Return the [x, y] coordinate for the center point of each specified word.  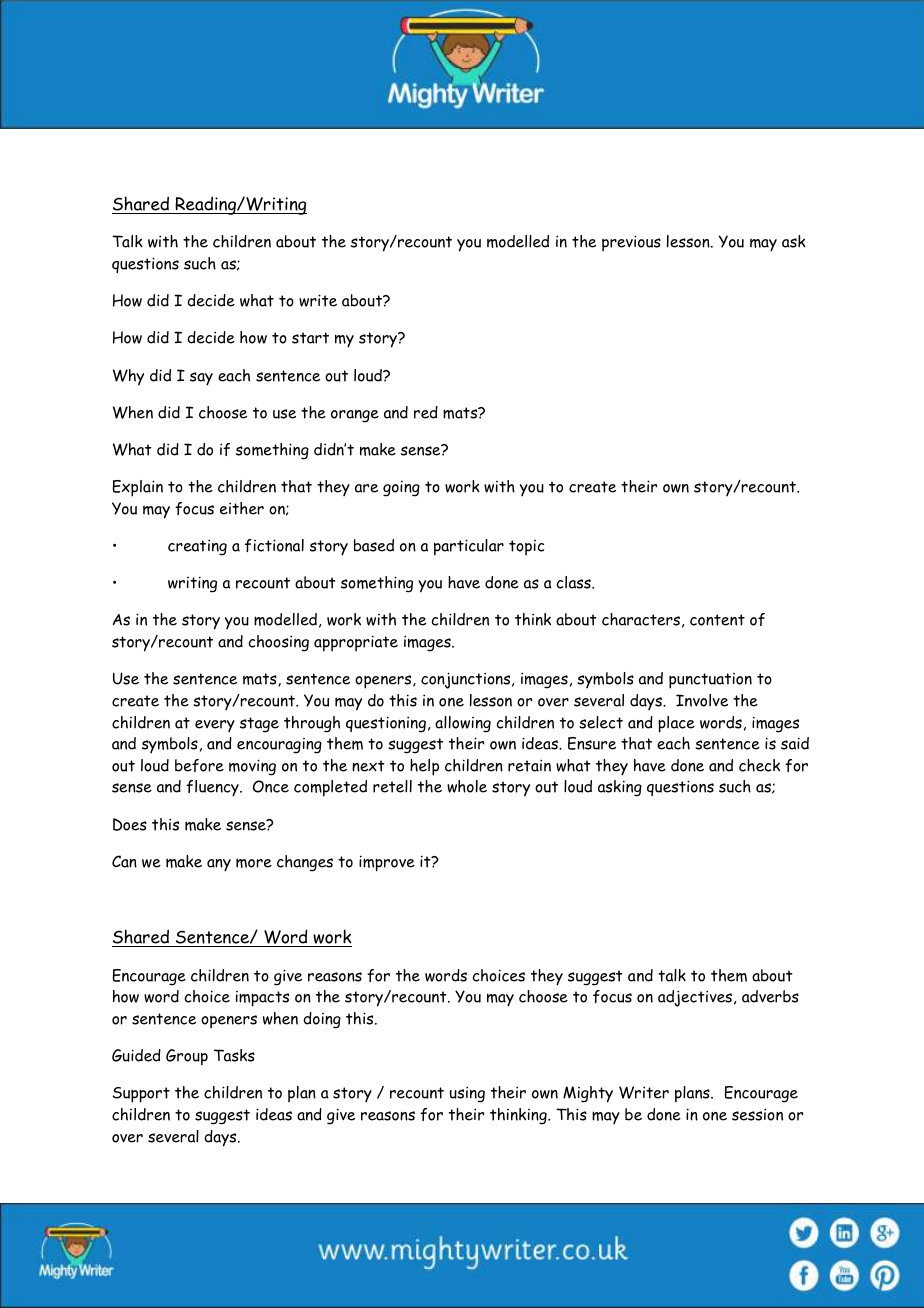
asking [620, 788]
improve [387, 863]
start [310, 338]
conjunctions [467, 680]
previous [631, 243]
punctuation [710, 681]
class [575, 582]
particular [469, 547]
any [219, 865]
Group [187, 1057]
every [215, 726]
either [242, 508]
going [401, 488]
